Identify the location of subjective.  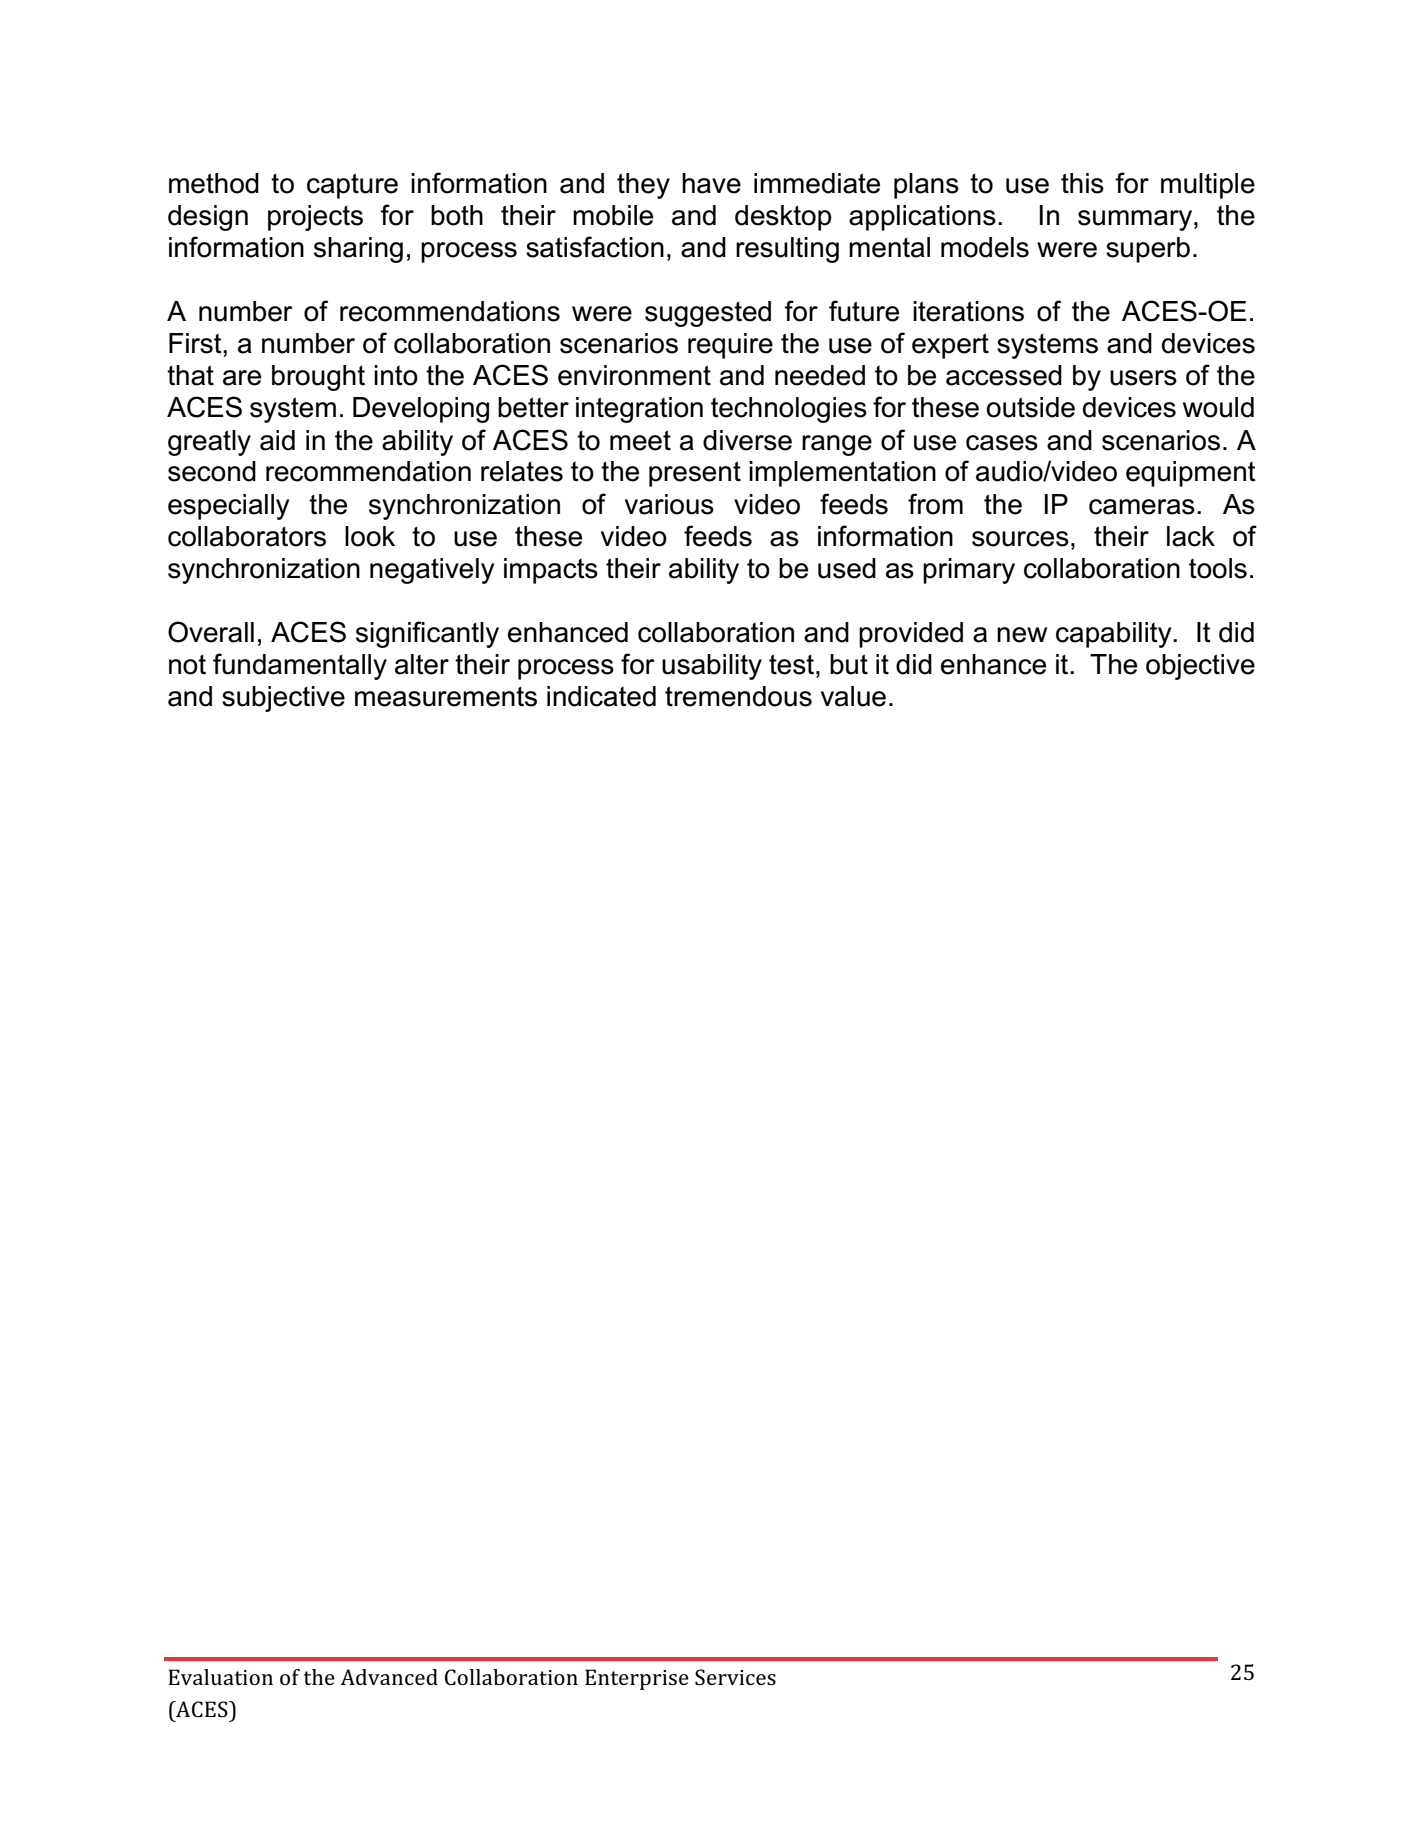
(283, 699).
